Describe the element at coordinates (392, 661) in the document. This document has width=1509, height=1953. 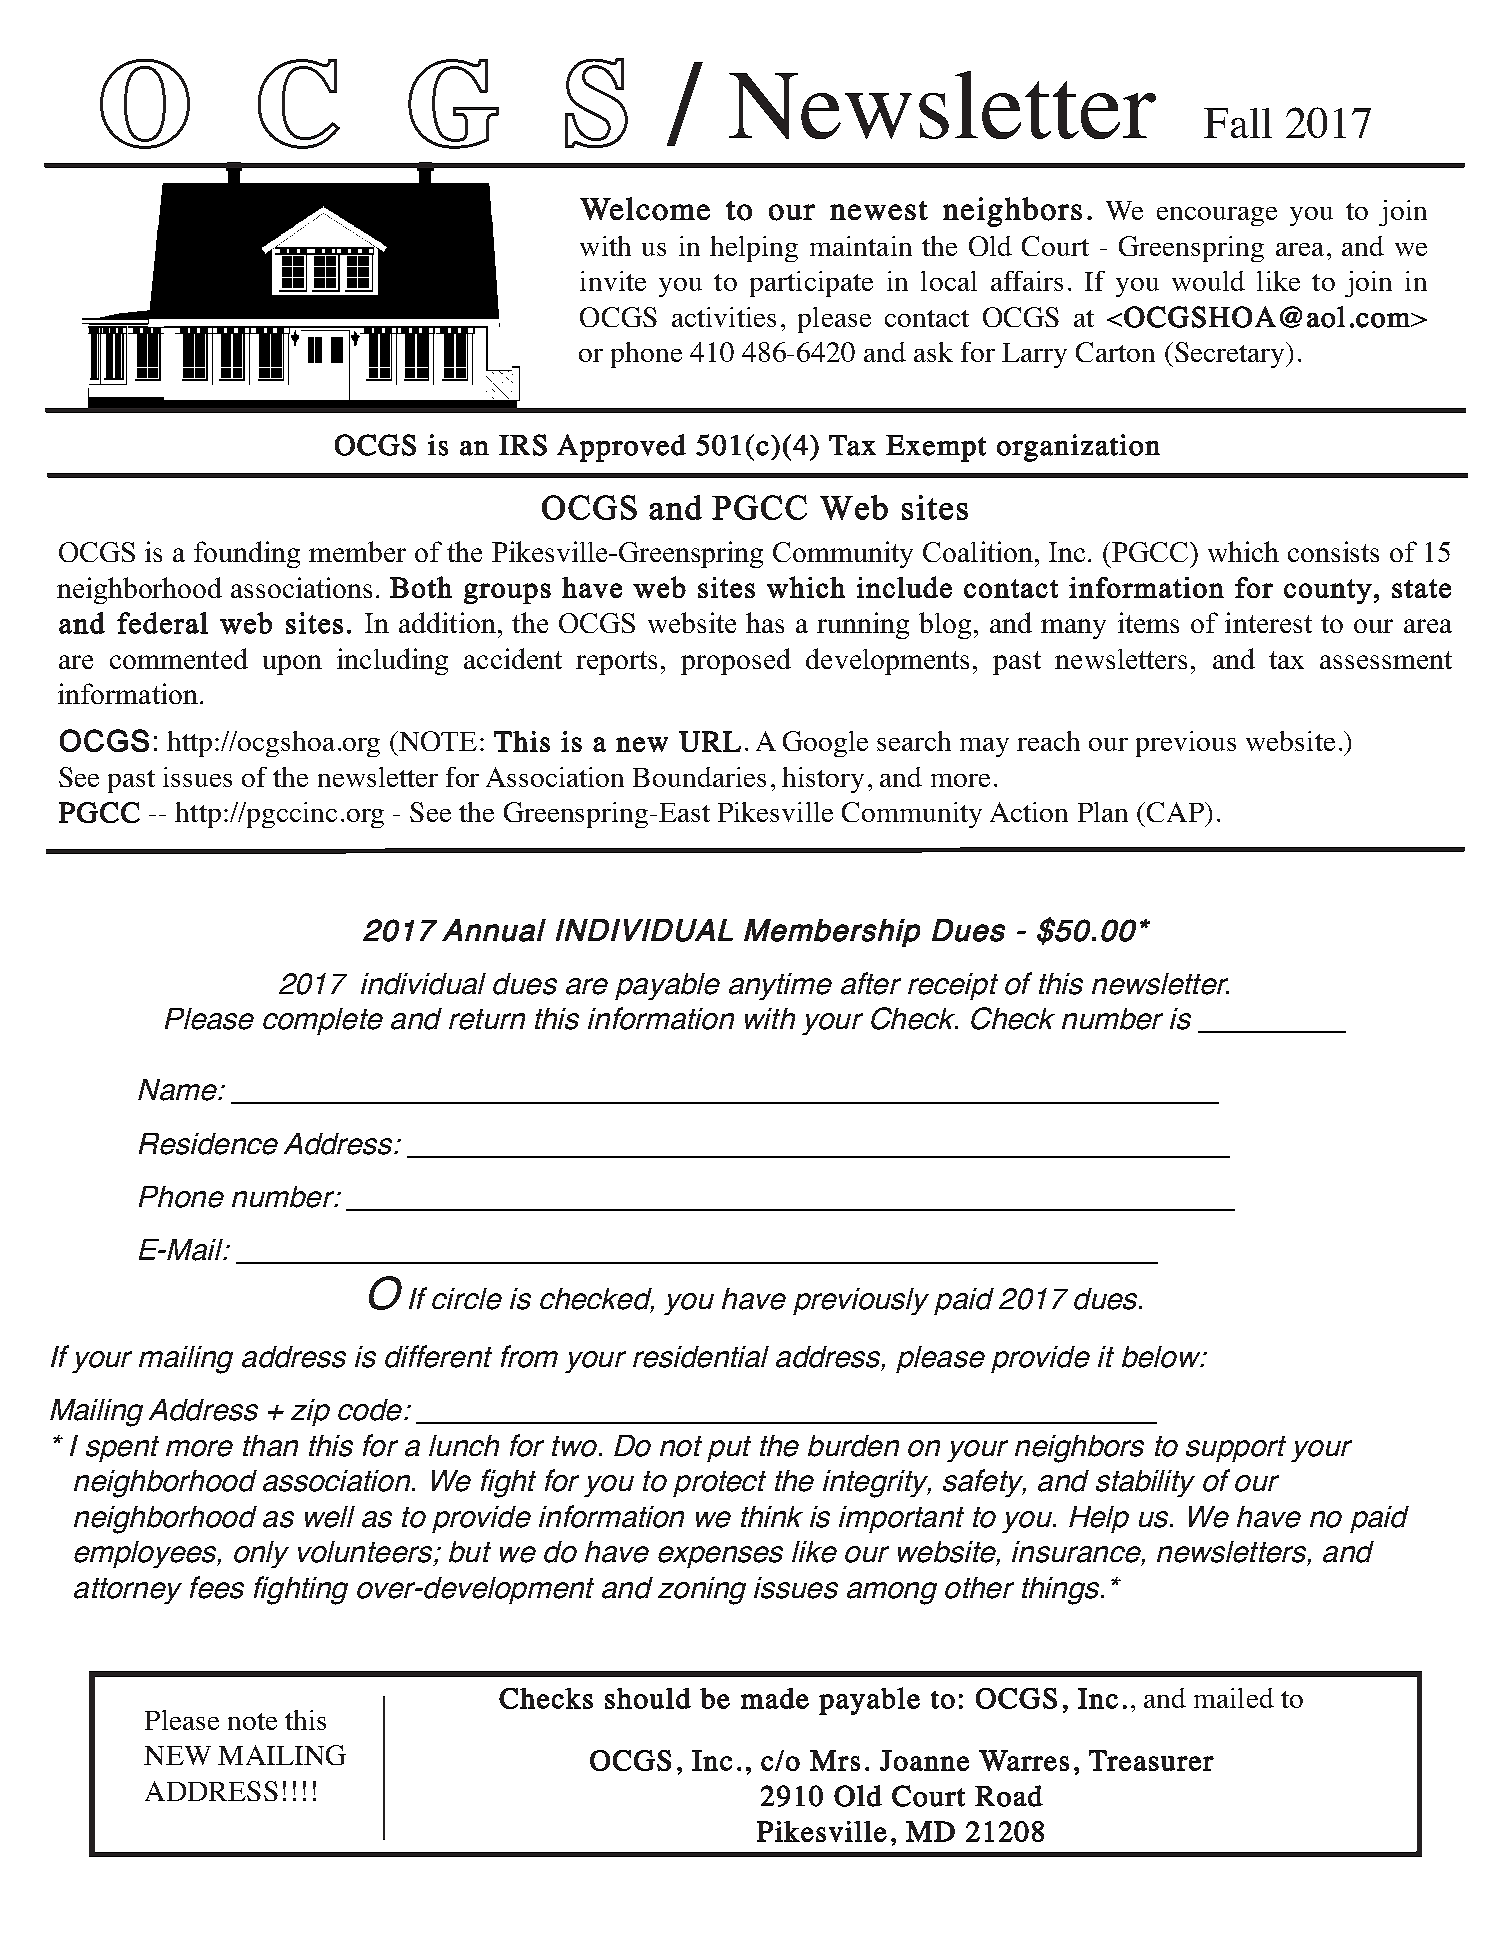
I see `including` at that location.
